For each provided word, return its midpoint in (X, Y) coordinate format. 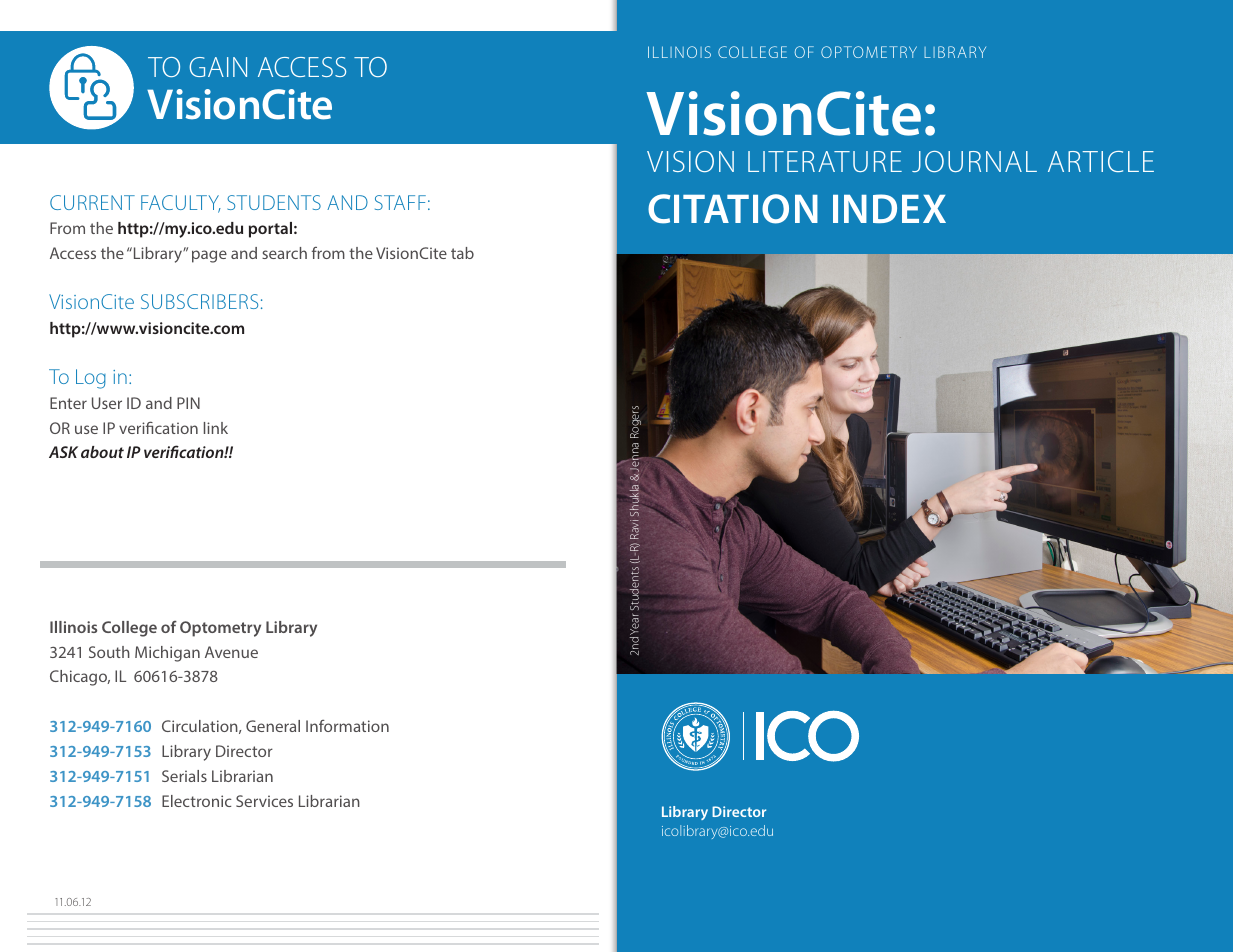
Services (264, 801)
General (273, 726)
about (102, 452)
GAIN (218, 67)
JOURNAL (974, 161)
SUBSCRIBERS (199, 301)
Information (347, 726)
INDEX (889, 208)
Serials (184, 776)
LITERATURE (825, 161)
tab (462, 253)
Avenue (231, 652)
